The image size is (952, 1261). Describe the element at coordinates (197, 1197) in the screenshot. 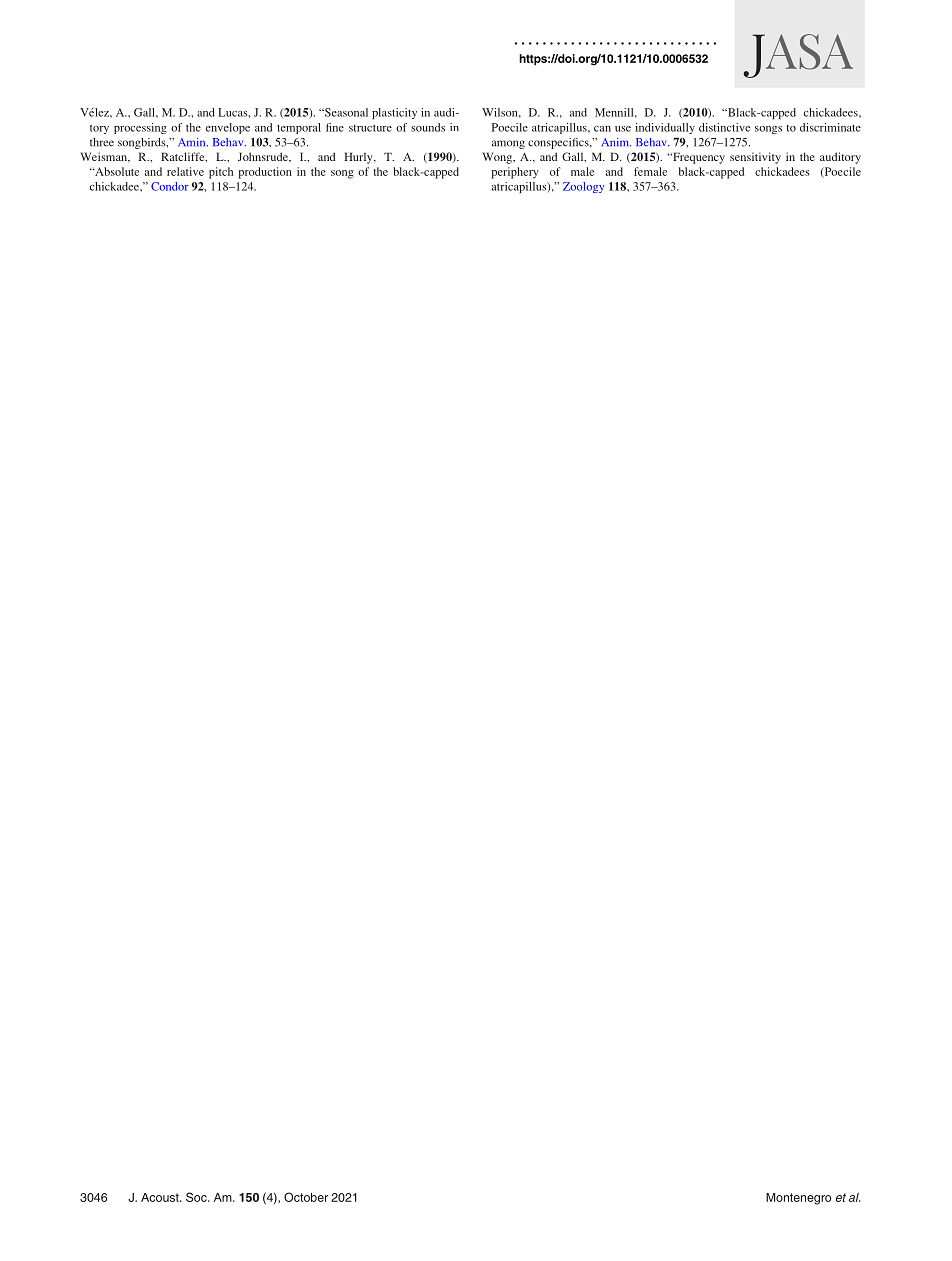

I see `Soc` at that location.
